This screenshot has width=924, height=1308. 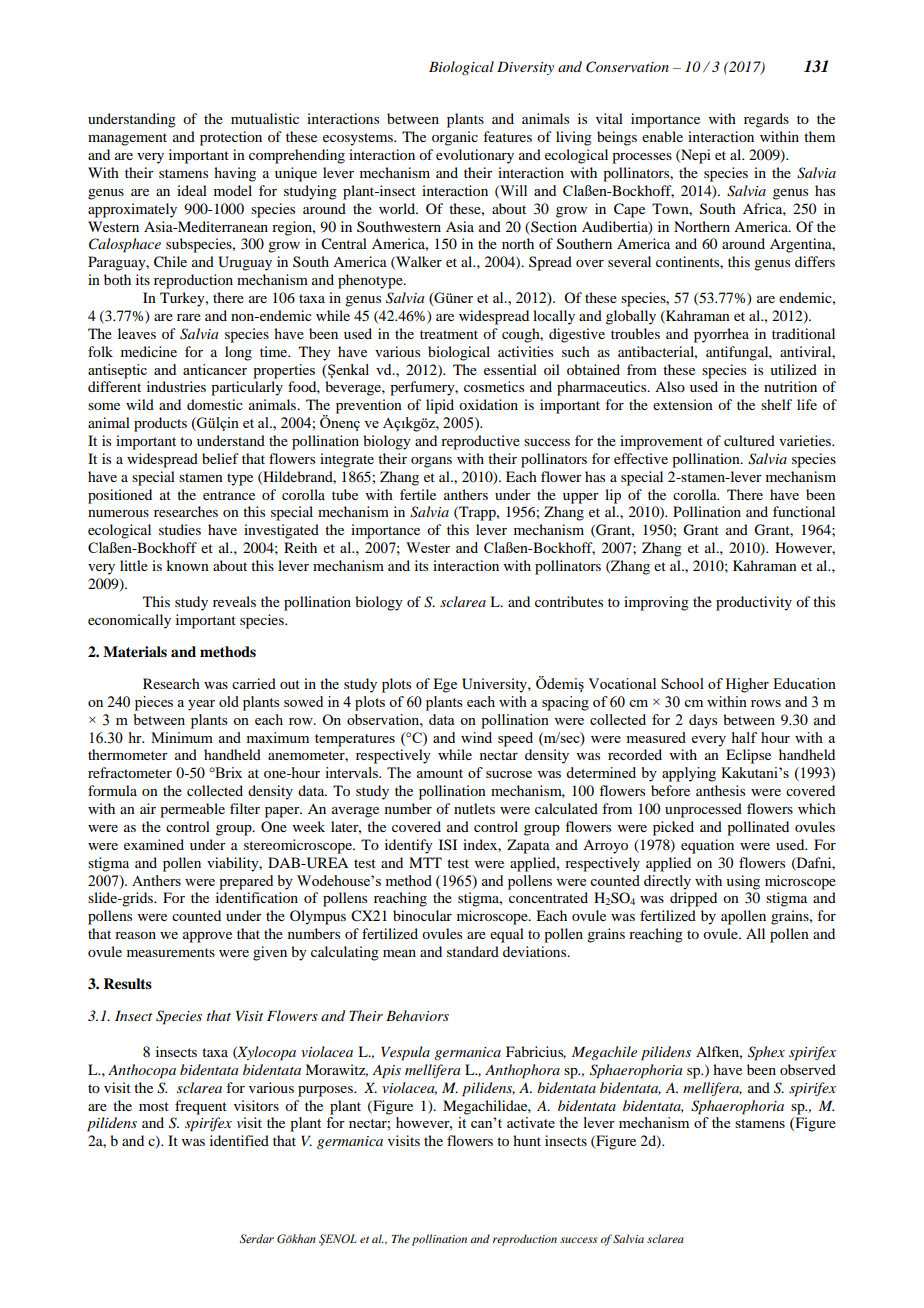 What do you see at coordinates (747, 685) in the screenshot?
I see `Higher` at bounding box center [747, 685].
